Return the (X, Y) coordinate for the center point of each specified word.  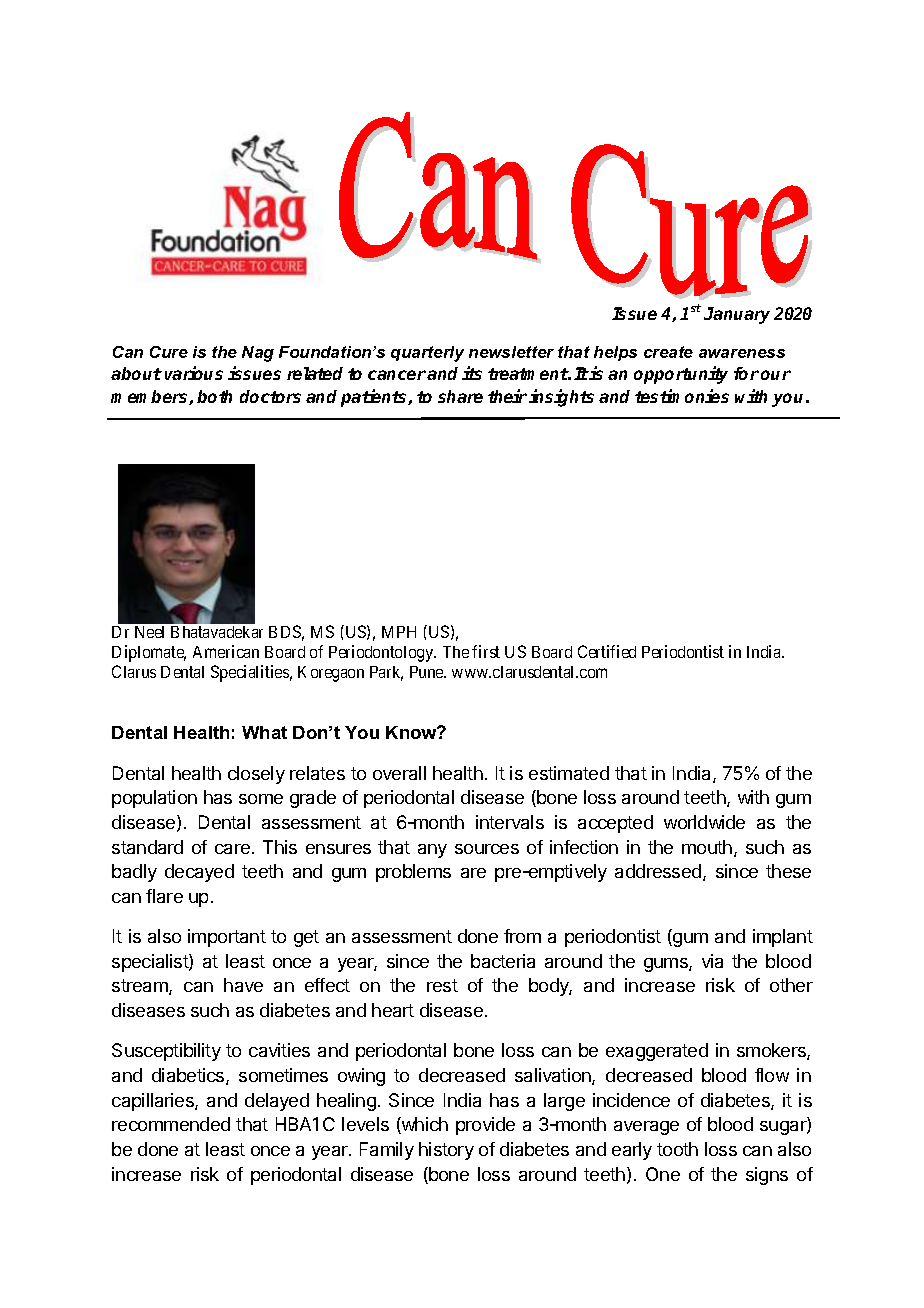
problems (413, 873)
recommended (171, 1124)
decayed (199, 873)
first (486, 651)
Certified (607, 651)
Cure (169, 352)
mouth (707, 847)
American (226, 651)
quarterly (427, 354)
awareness (742, 353)
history (446, 1151)
